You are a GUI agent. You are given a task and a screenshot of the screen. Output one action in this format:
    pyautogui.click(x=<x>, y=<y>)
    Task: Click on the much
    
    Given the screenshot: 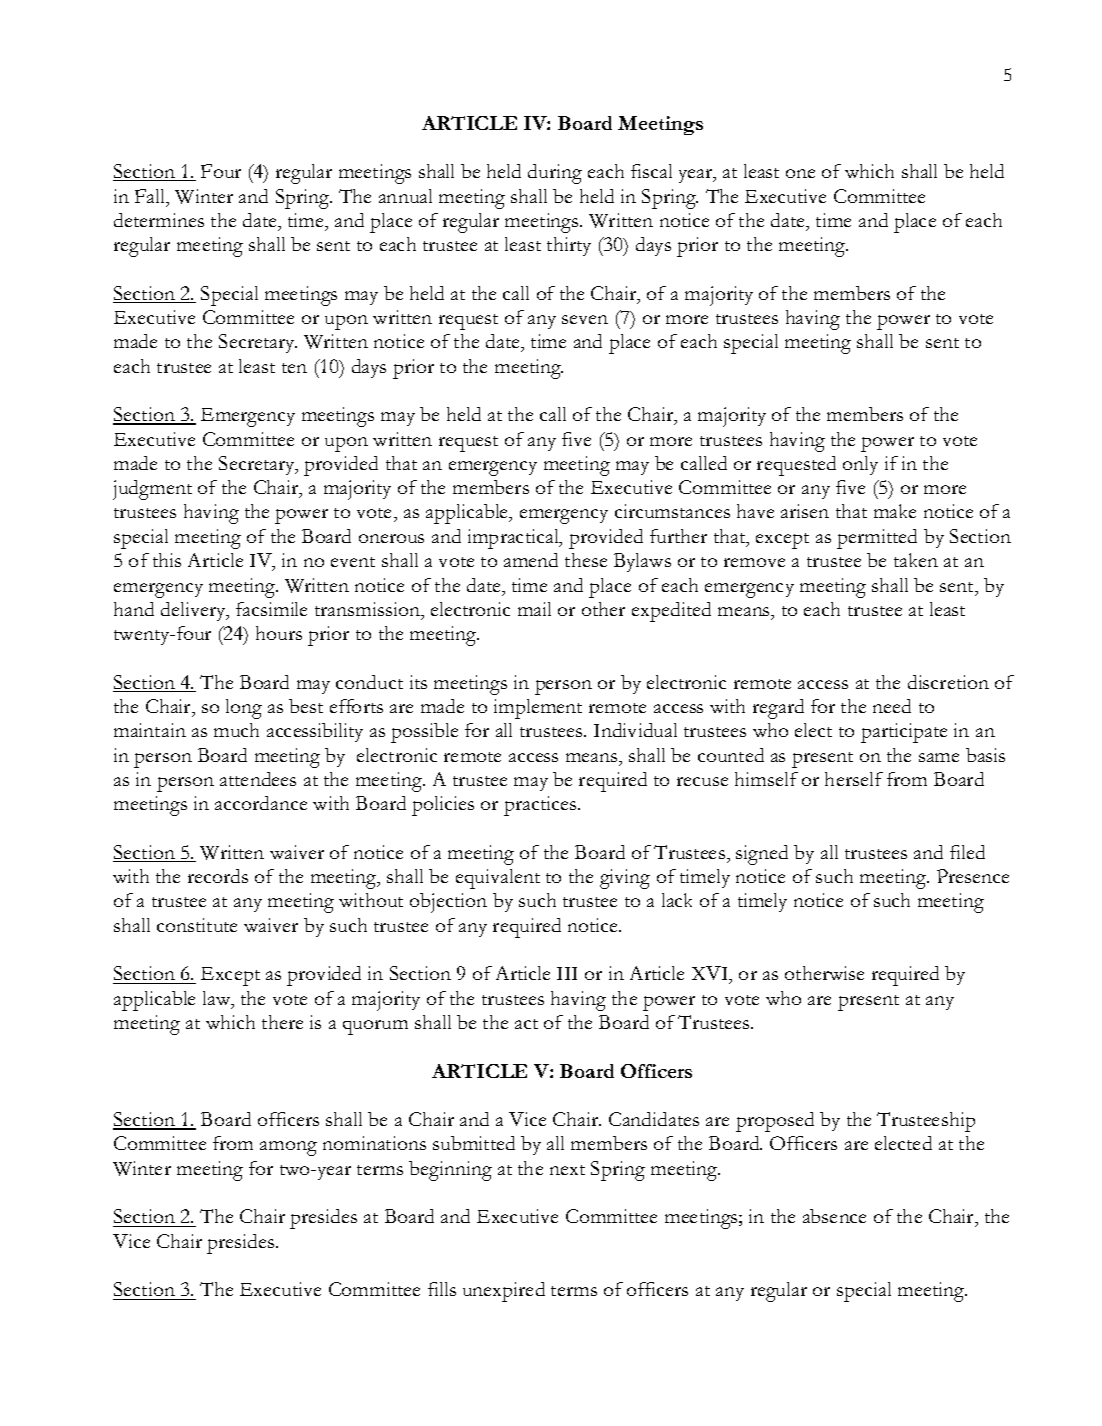 What is the action you would take?
    pyautogui.click(x=236, y=730)
